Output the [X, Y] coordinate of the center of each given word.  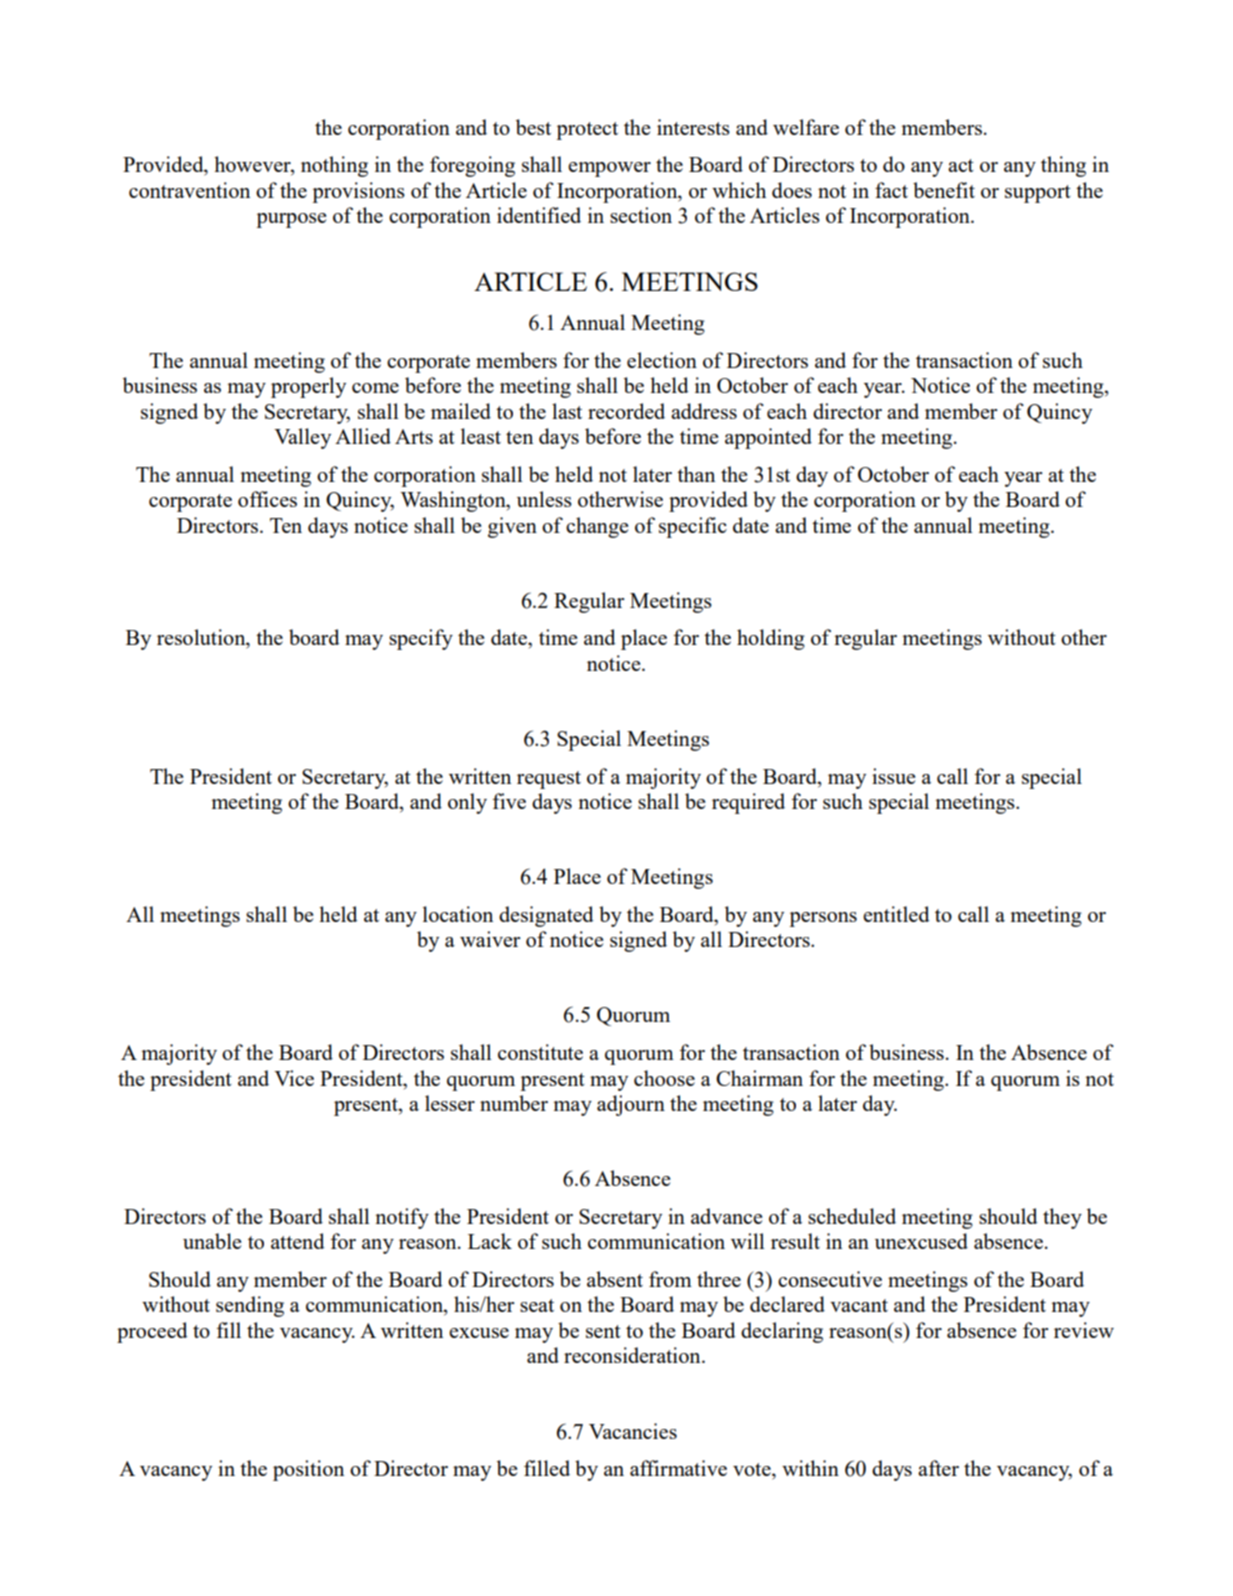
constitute [540, 1052]
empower [609, 169]
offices [267, 499]
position [308, 1470]
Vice [294, 1078]
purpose [291, 220]
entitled [896, 914]
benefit [944, 190]
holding [771, 639]
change [597, 527]
